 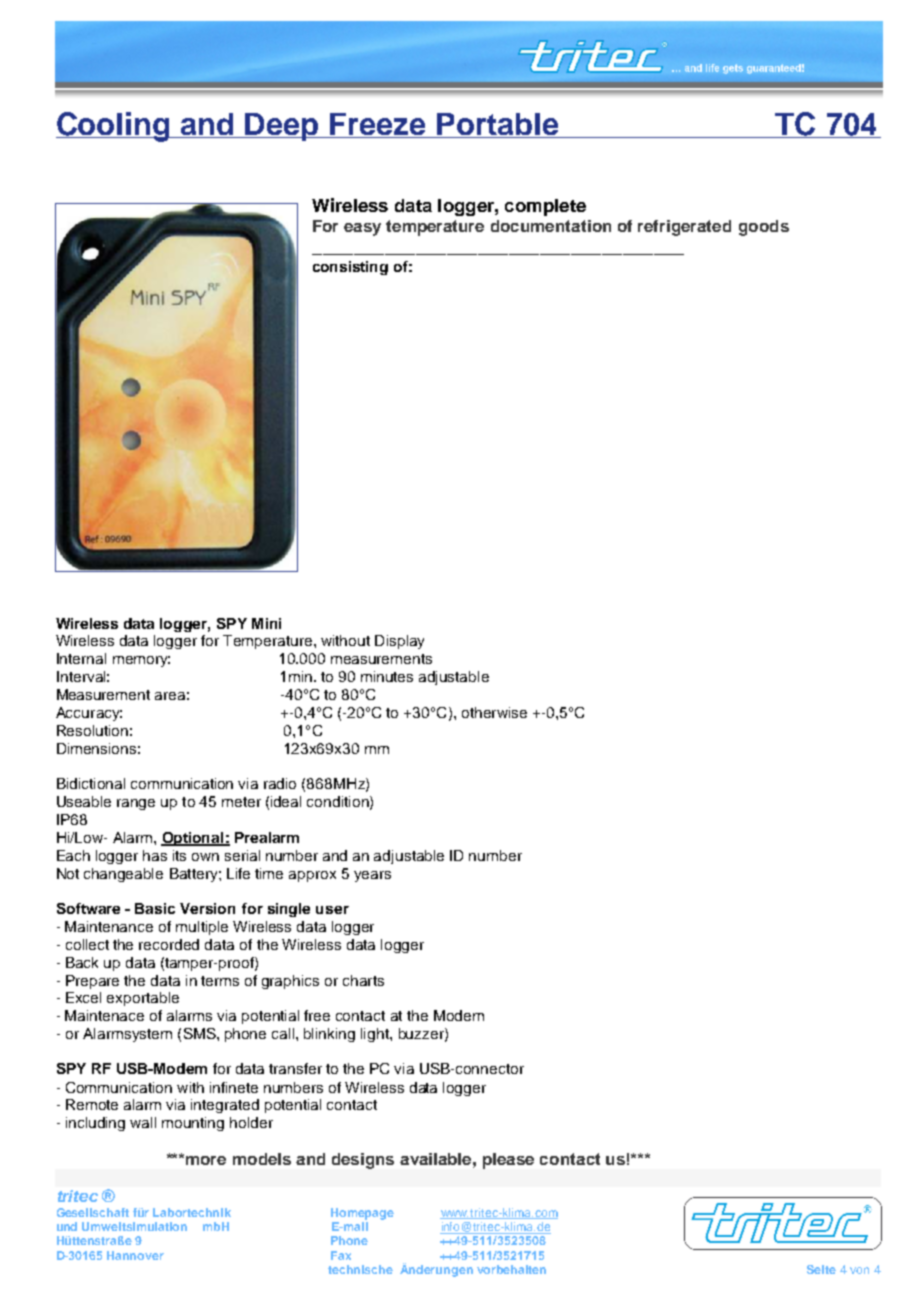 I want to click on charts, so click(x=363, y=980).
